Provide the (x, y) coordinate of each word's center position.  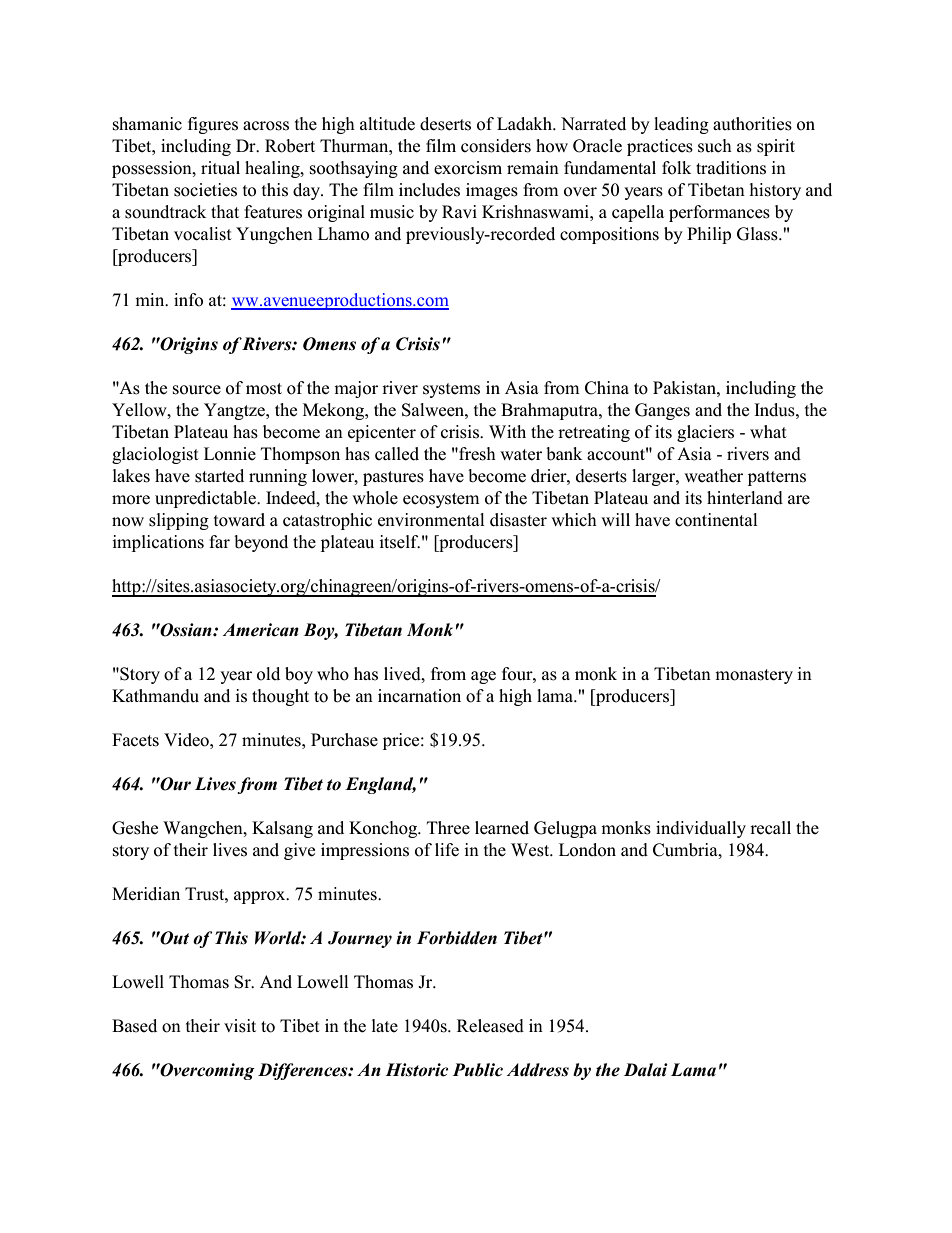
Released (490, 1026)
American (261, 630)
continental (716, 520)
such (715, 146)
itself (399, 542)
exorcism (468, 168)
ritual (220, 167)
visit (240, 1026)
